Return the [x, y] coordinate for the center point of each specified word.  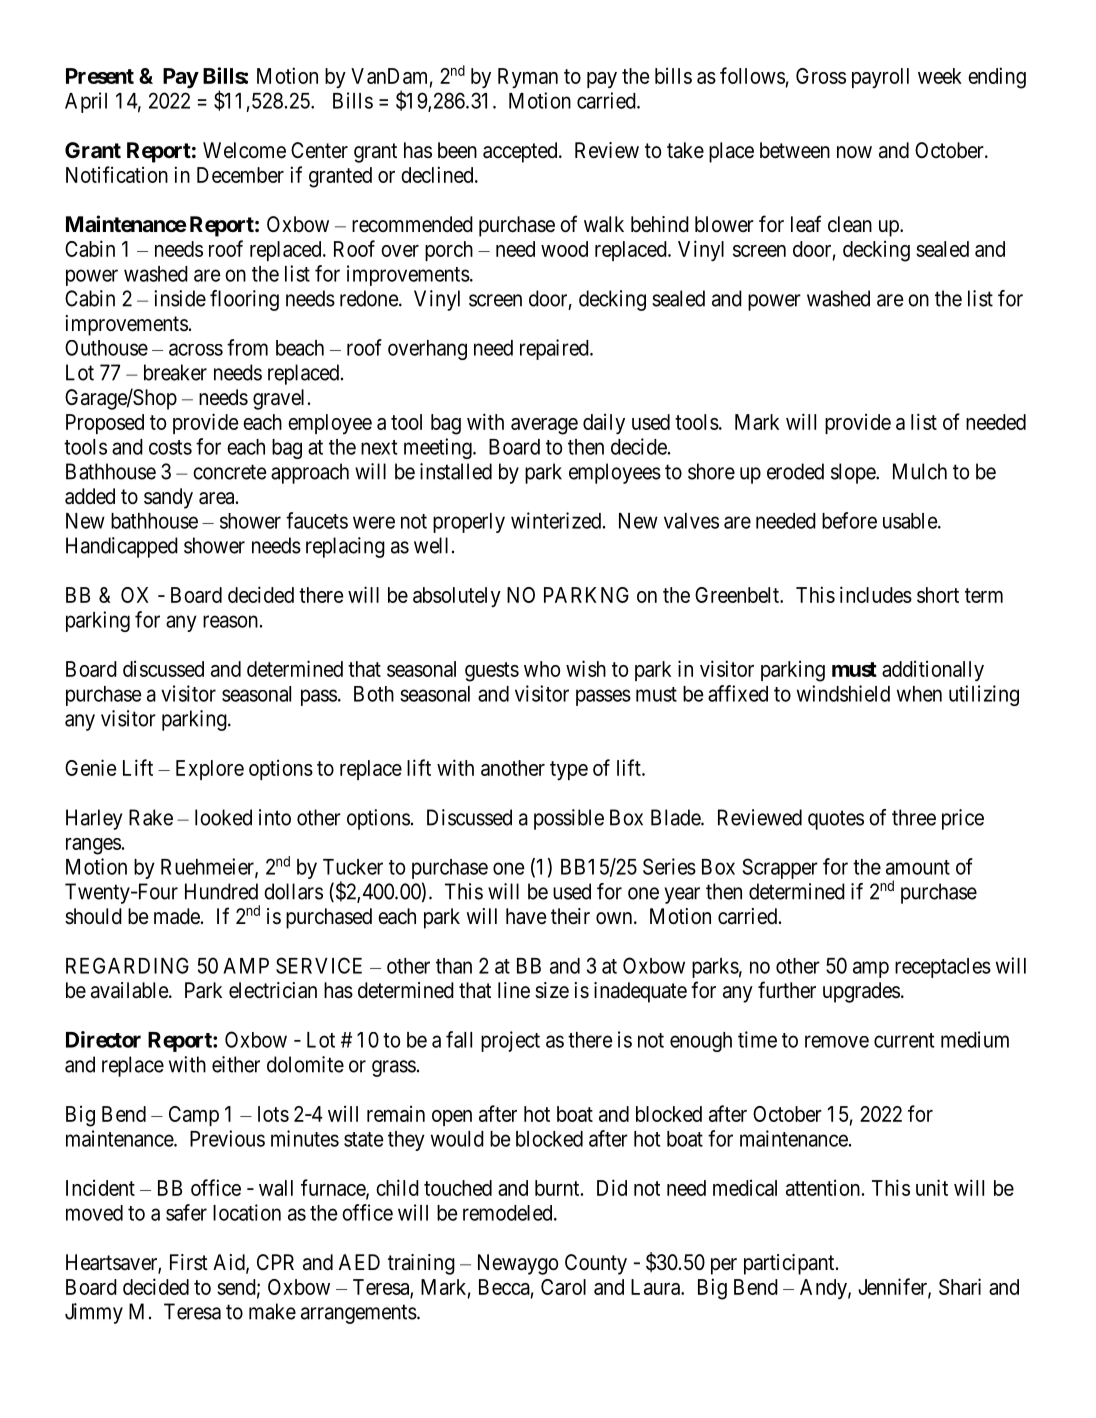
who [542, 669]
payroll [880, 78]
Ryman [528, 78]
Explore [210, 770]
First [189, 1262]
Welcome [244, 150]
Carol [563, 1287]
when [919, 694]
